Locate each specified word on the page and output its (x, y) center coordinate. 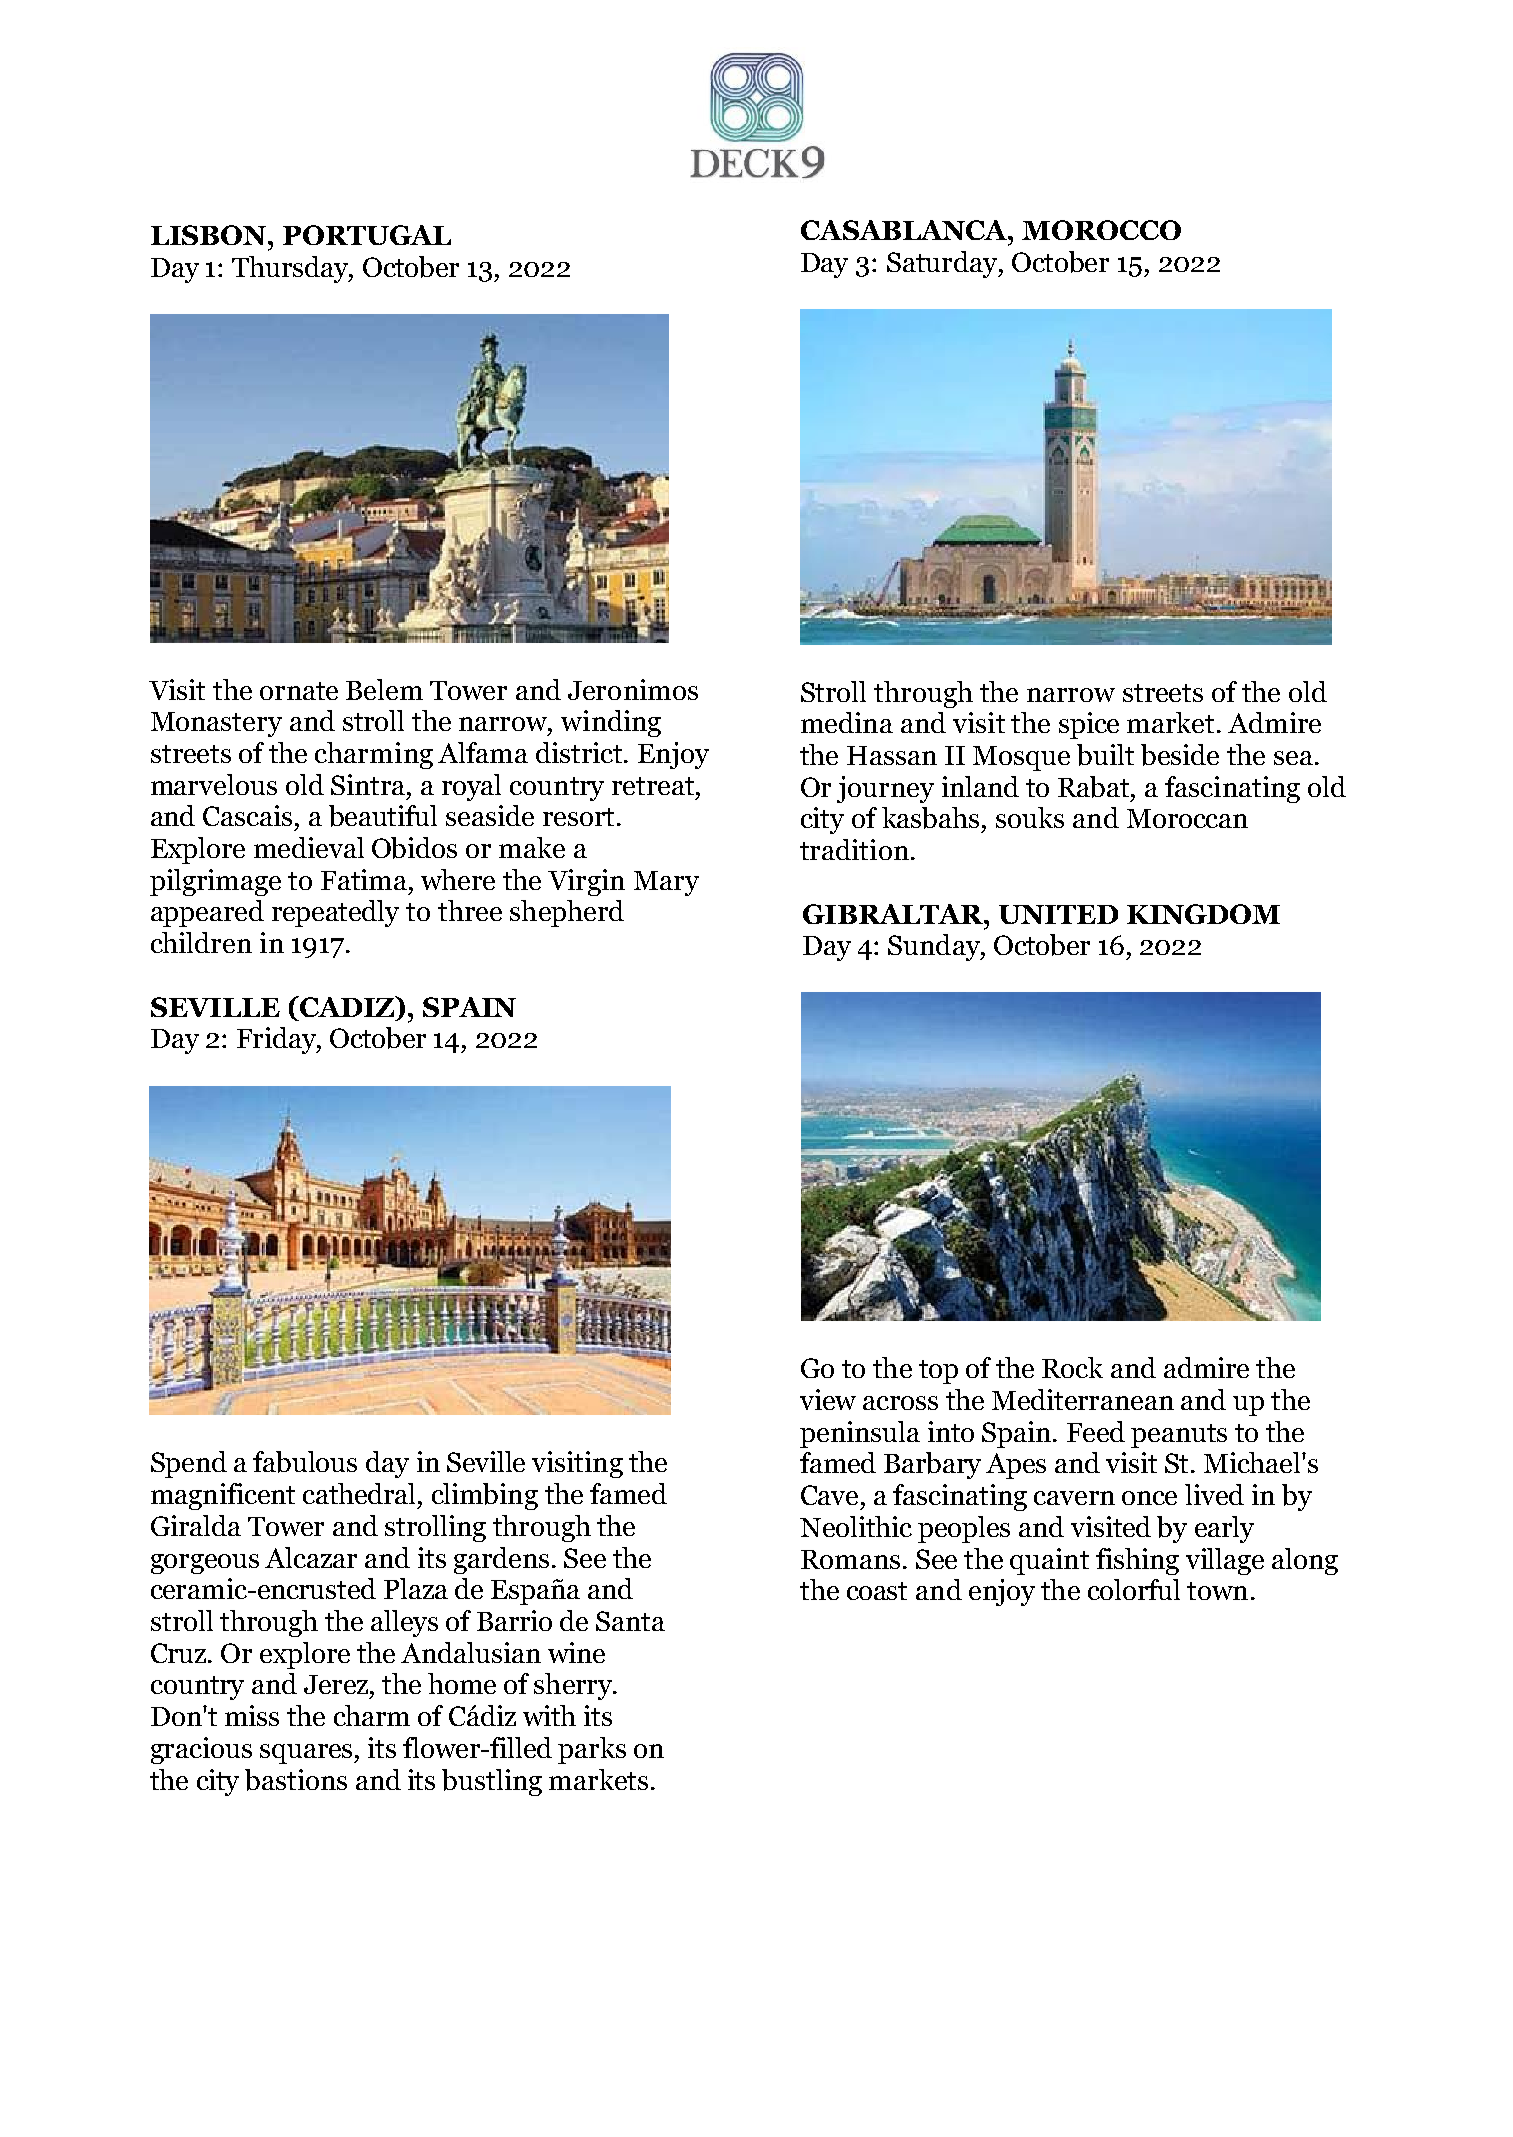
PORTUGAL (367, 235)
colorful (1134, 1589)
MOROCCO (1101, 230)
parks (592, 1750)
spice (1089, 725)
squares (307, 1754)
